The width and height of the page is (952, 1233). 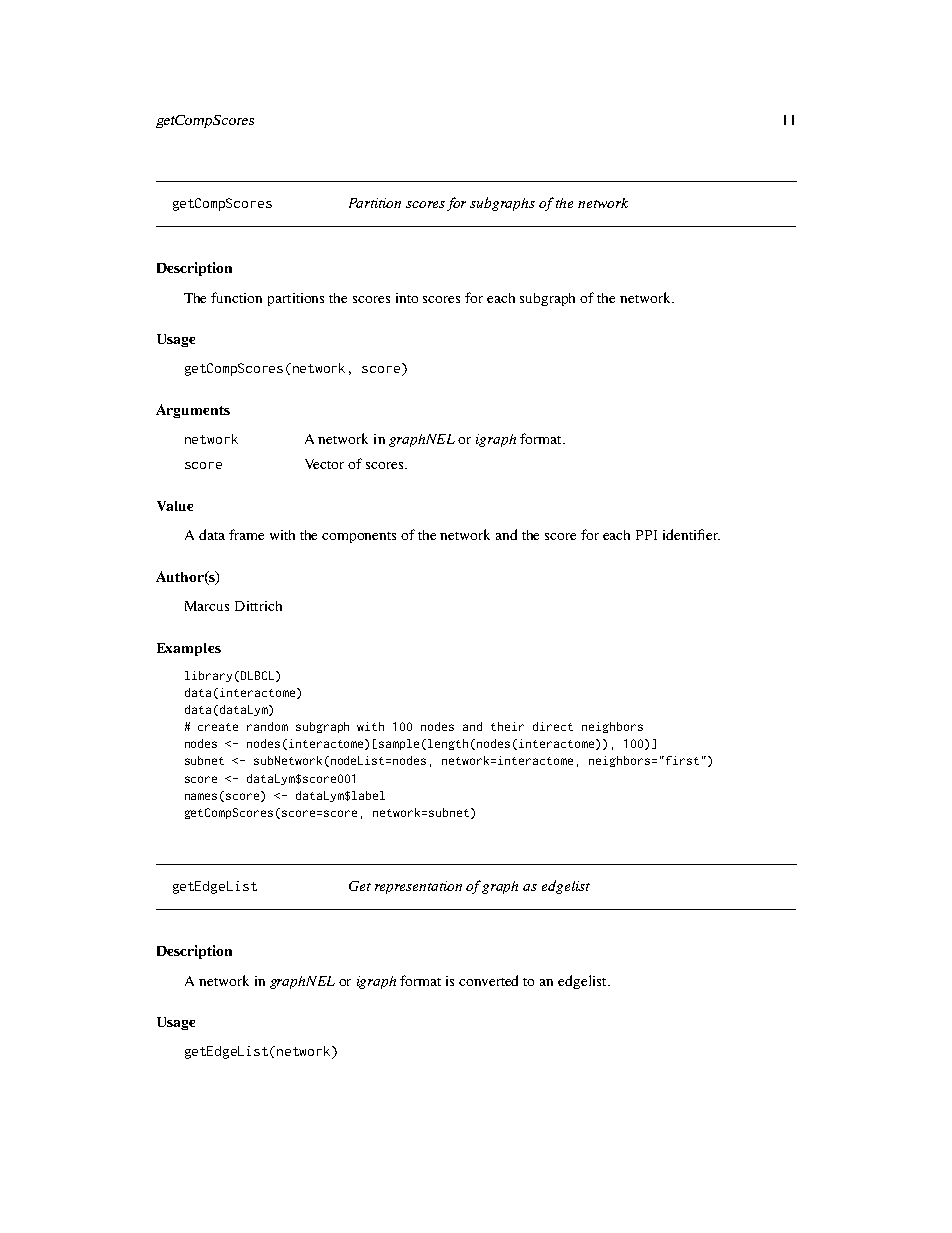 What do you see at coordinates (507, 726) in the page?
I see `their` at bounding box center [507, 726].
